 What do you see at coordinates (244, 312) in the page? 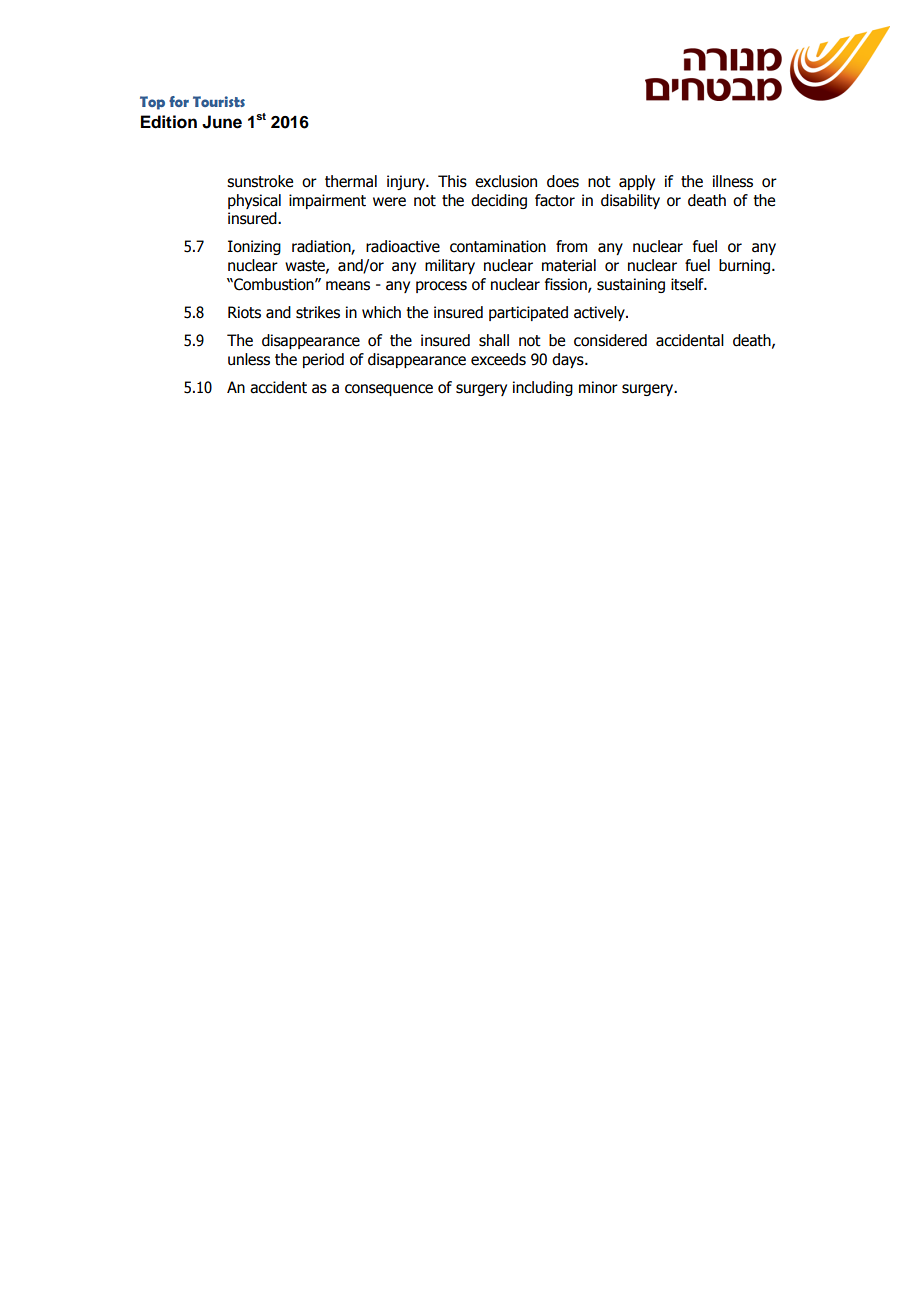
I see `Riots` at bounding box center [244, 312].
